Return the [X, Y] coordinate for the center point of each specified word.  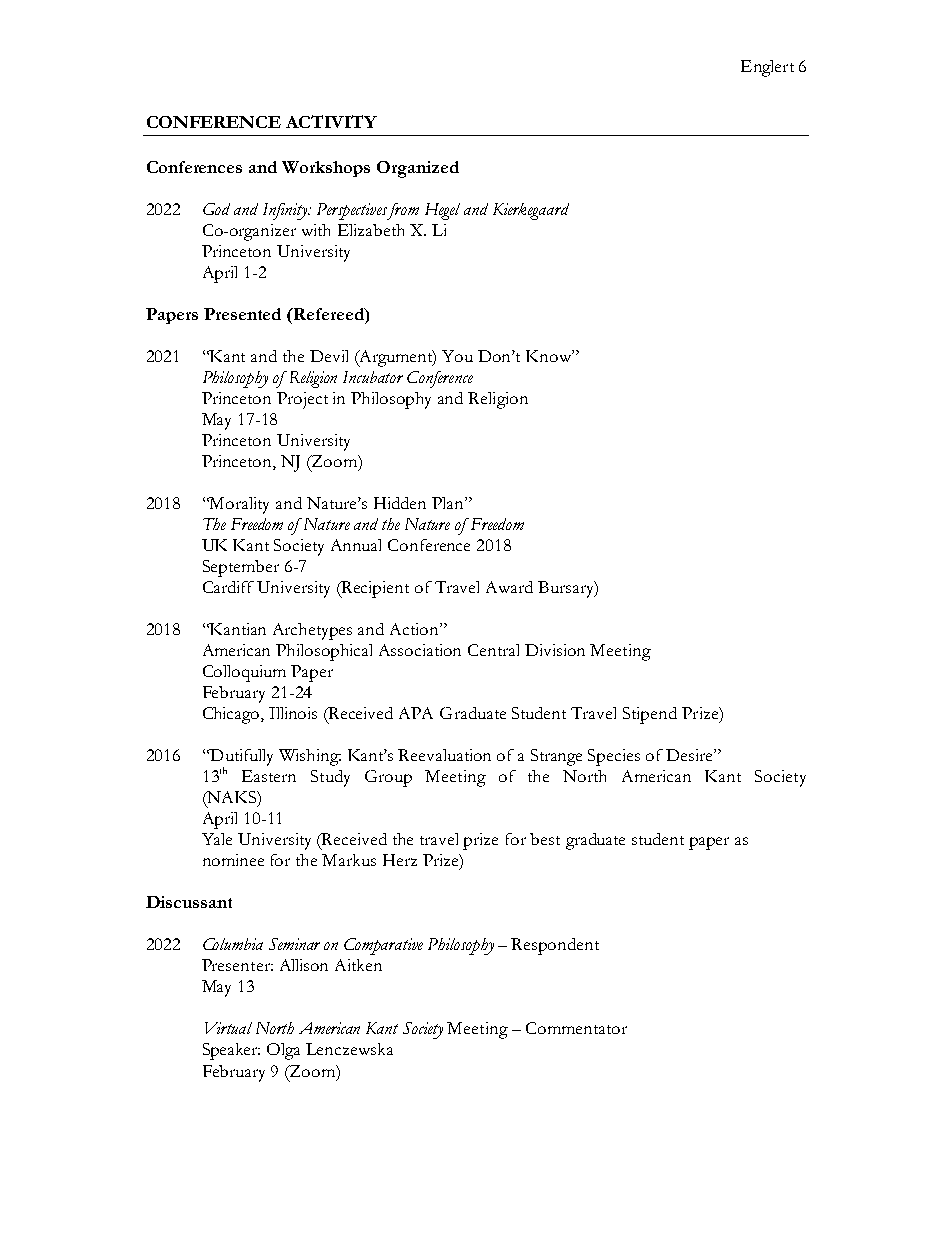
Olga [283, 1051]
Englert [767, 68]
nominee [233, 860]
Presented [242, 314]
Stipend [650, 715]
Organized [418, 169]
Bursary [567, 589]
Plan [449, 503]
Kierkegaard [531, 211]
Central [493, 650]
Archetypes [312, 631]
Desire [690, 755]
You [457, 356]
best [545, 839]
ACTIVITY [331, 121]
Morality [238, 505]
